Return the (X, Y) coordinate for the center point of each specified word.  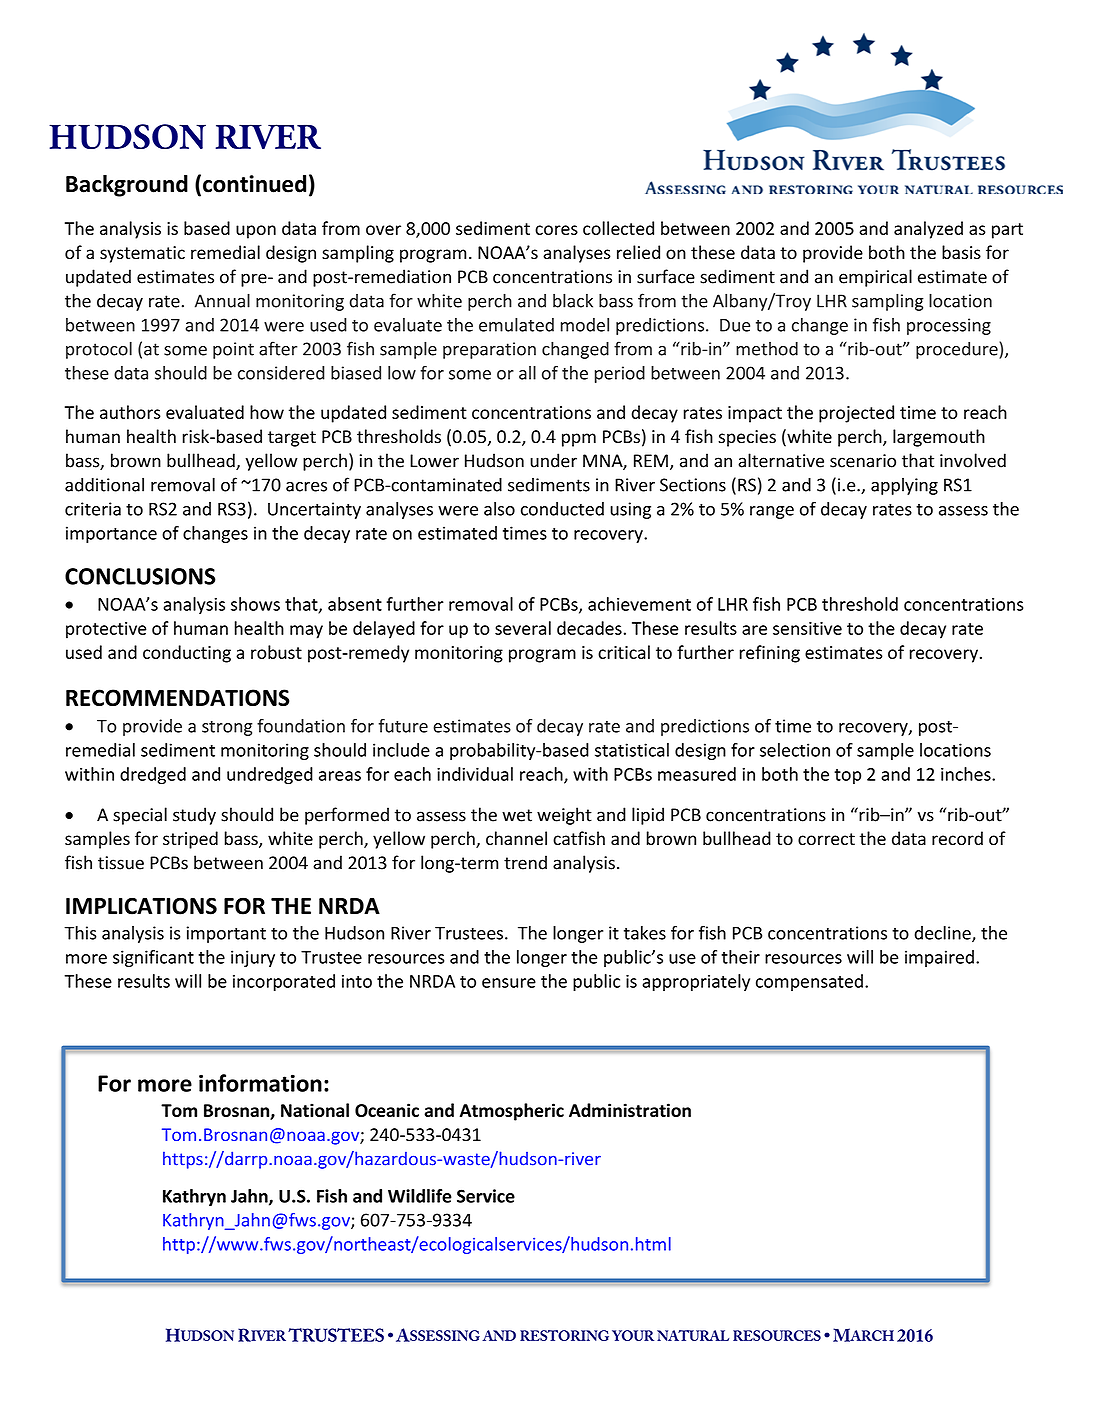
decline (943, 934)
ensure (509, 983)
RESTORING (564, 1335)
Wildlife (420, 1196)
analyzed (928, 230)
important (226, 934)
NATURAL (693, 1335)
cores (556, 230)
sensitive (807, 628)
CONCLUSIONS (140, 576)
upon (256, 232)
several (523, 628)
